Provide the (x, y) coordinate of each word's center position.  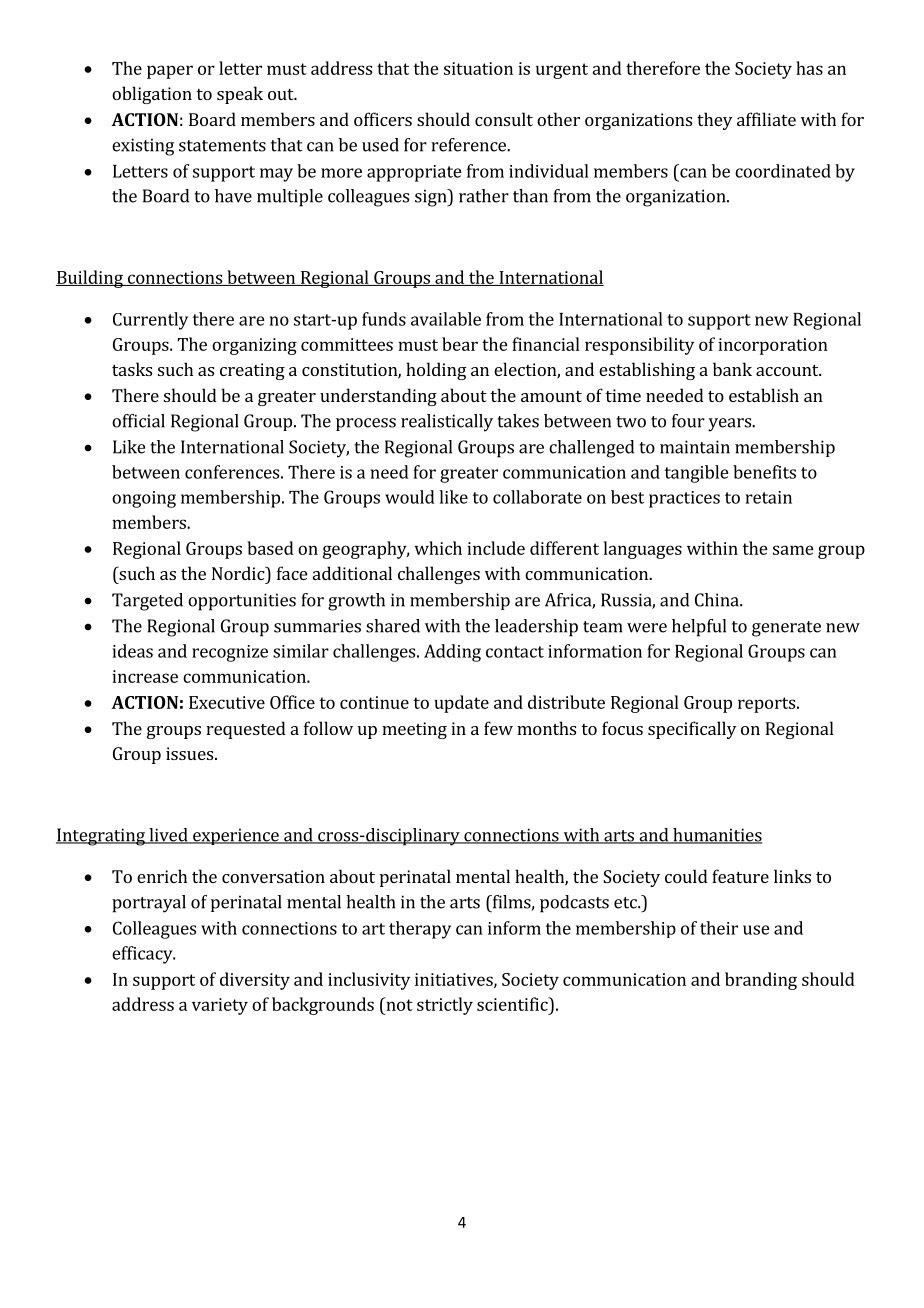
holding (436, 371)
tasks (132, 369)
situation (478, 68)
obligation (152, 95)
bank (732, 369)
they (714, 121)
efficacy (143, 955)
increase (145, 676)
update (461, 704)
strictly (445, 1006)
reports (766, 705)
